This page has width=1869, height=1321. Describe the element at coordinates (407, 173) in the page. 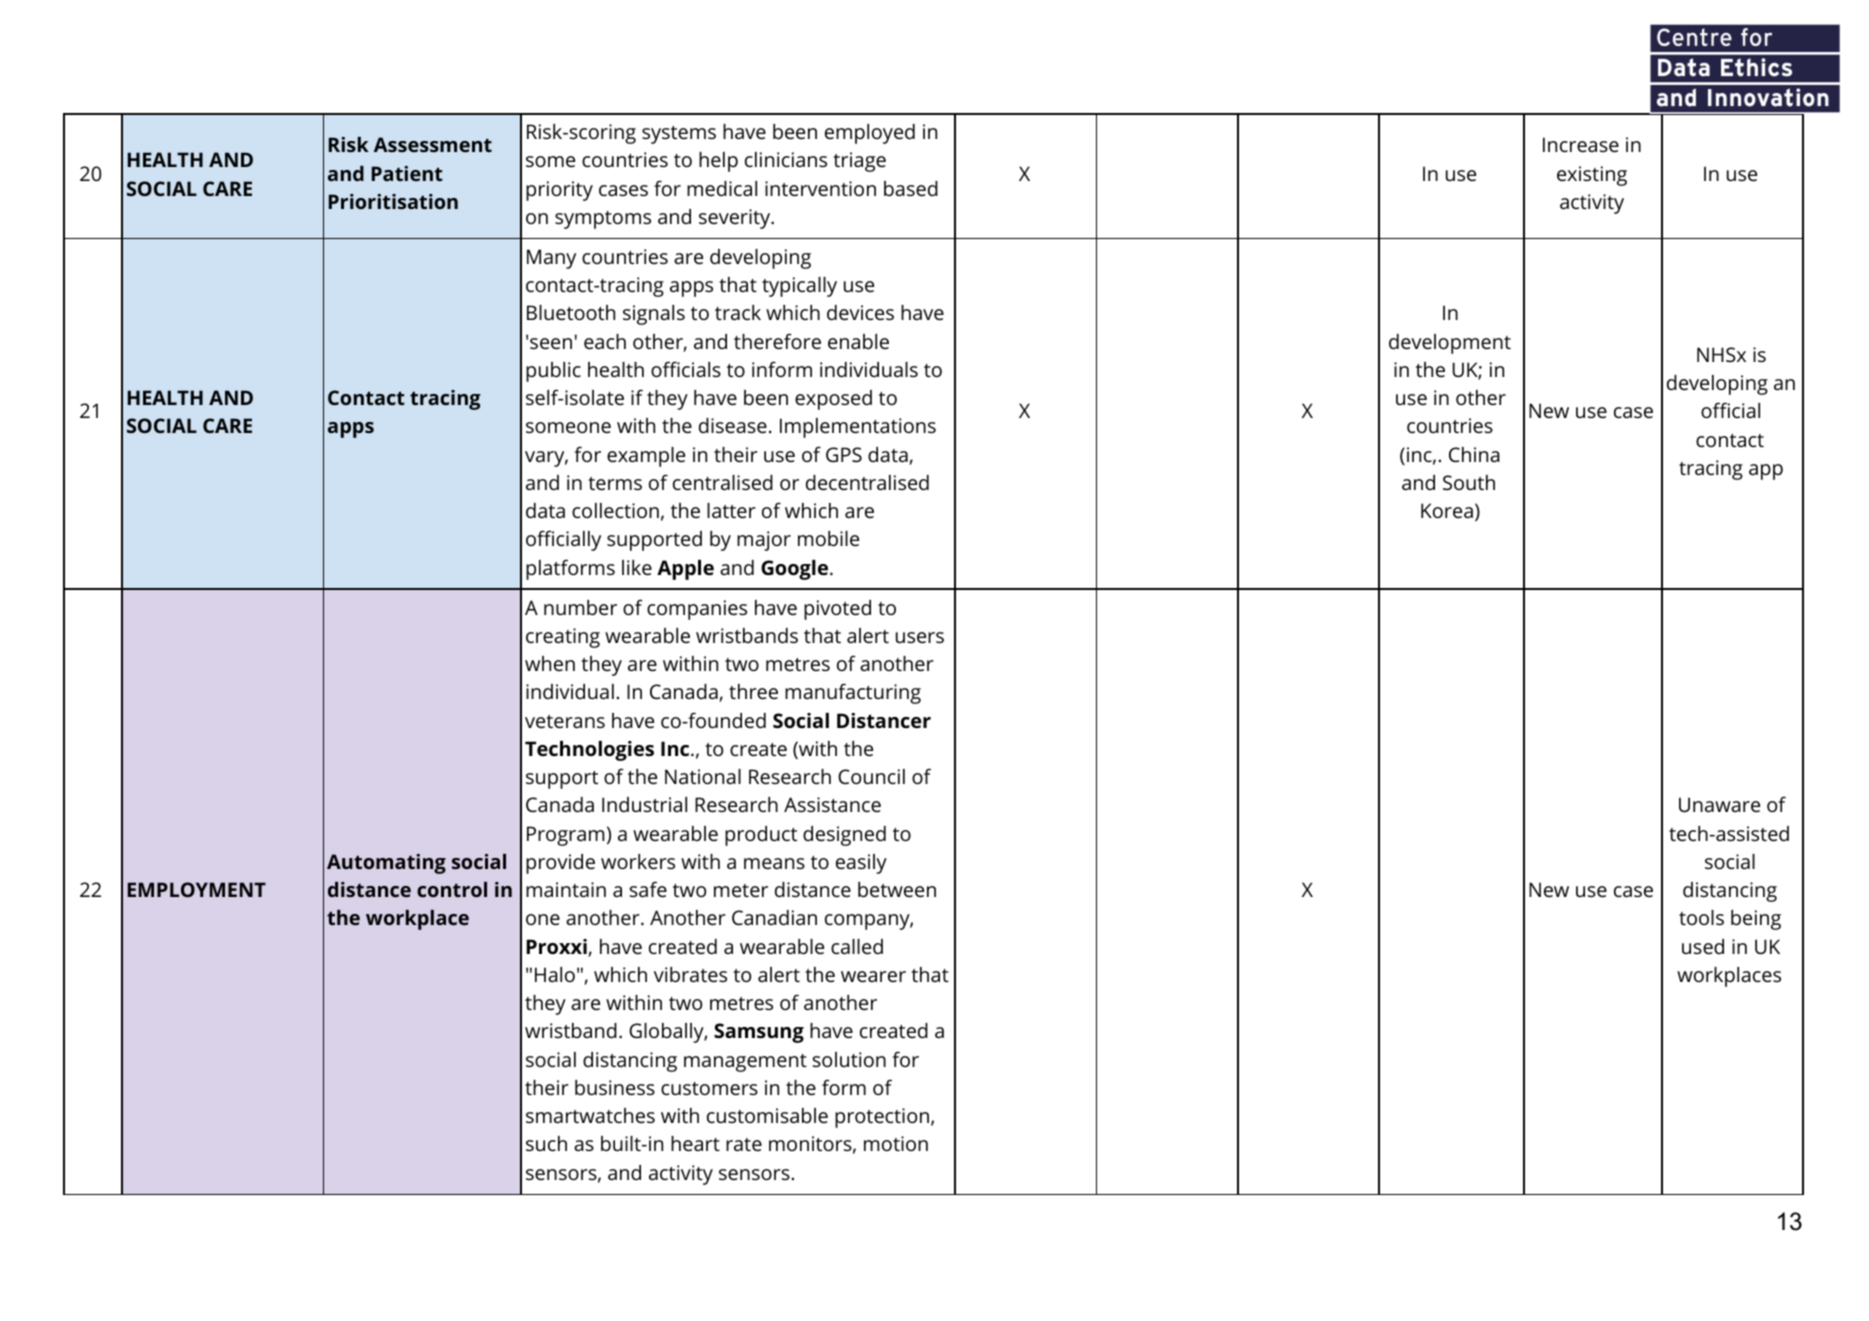

I see `Patient` at that location.
